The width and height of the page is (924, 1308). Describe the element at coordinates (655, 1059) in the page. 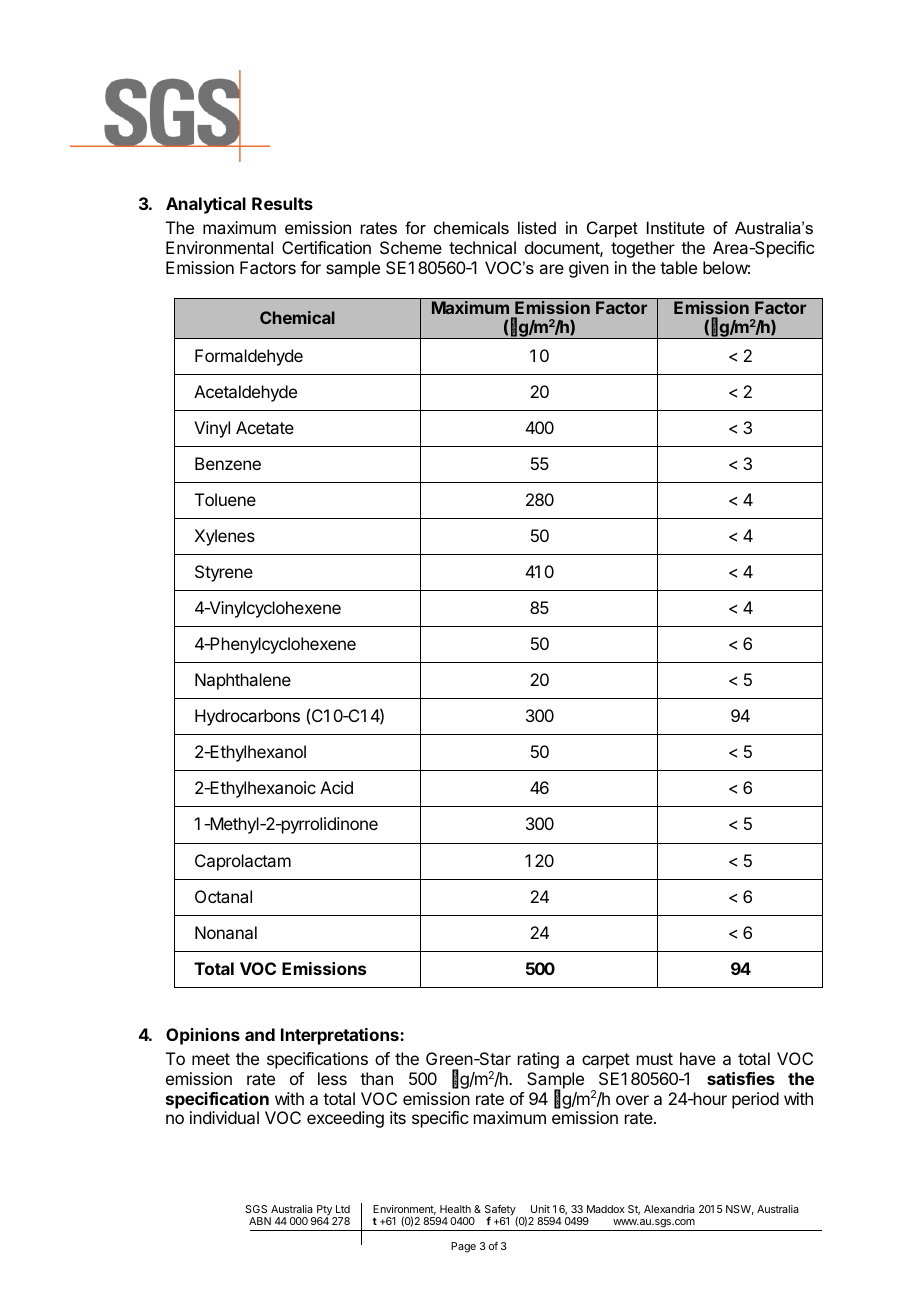

I see `must` at that location.
